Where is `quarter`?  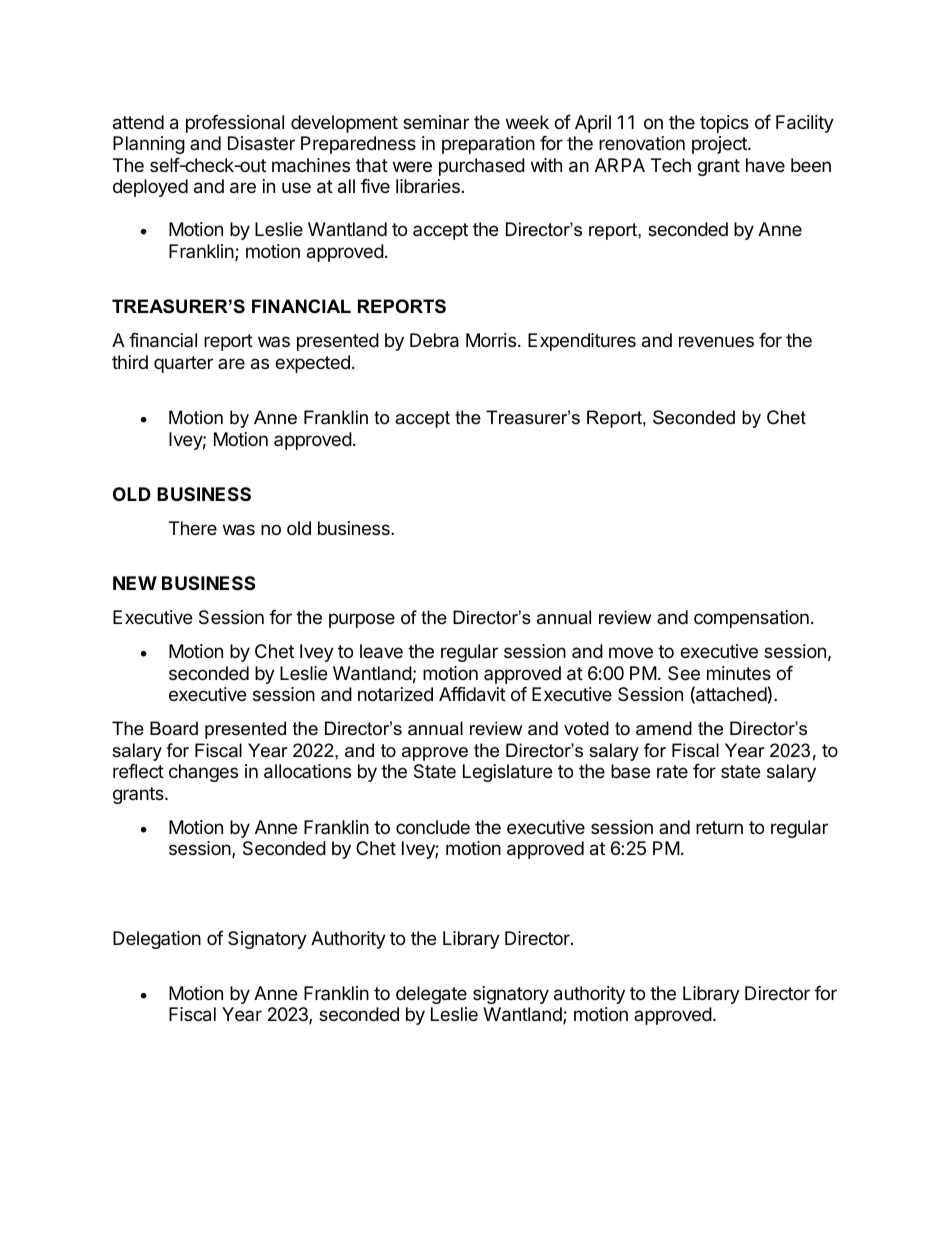
quarter is located at coordinates (183, 364).
